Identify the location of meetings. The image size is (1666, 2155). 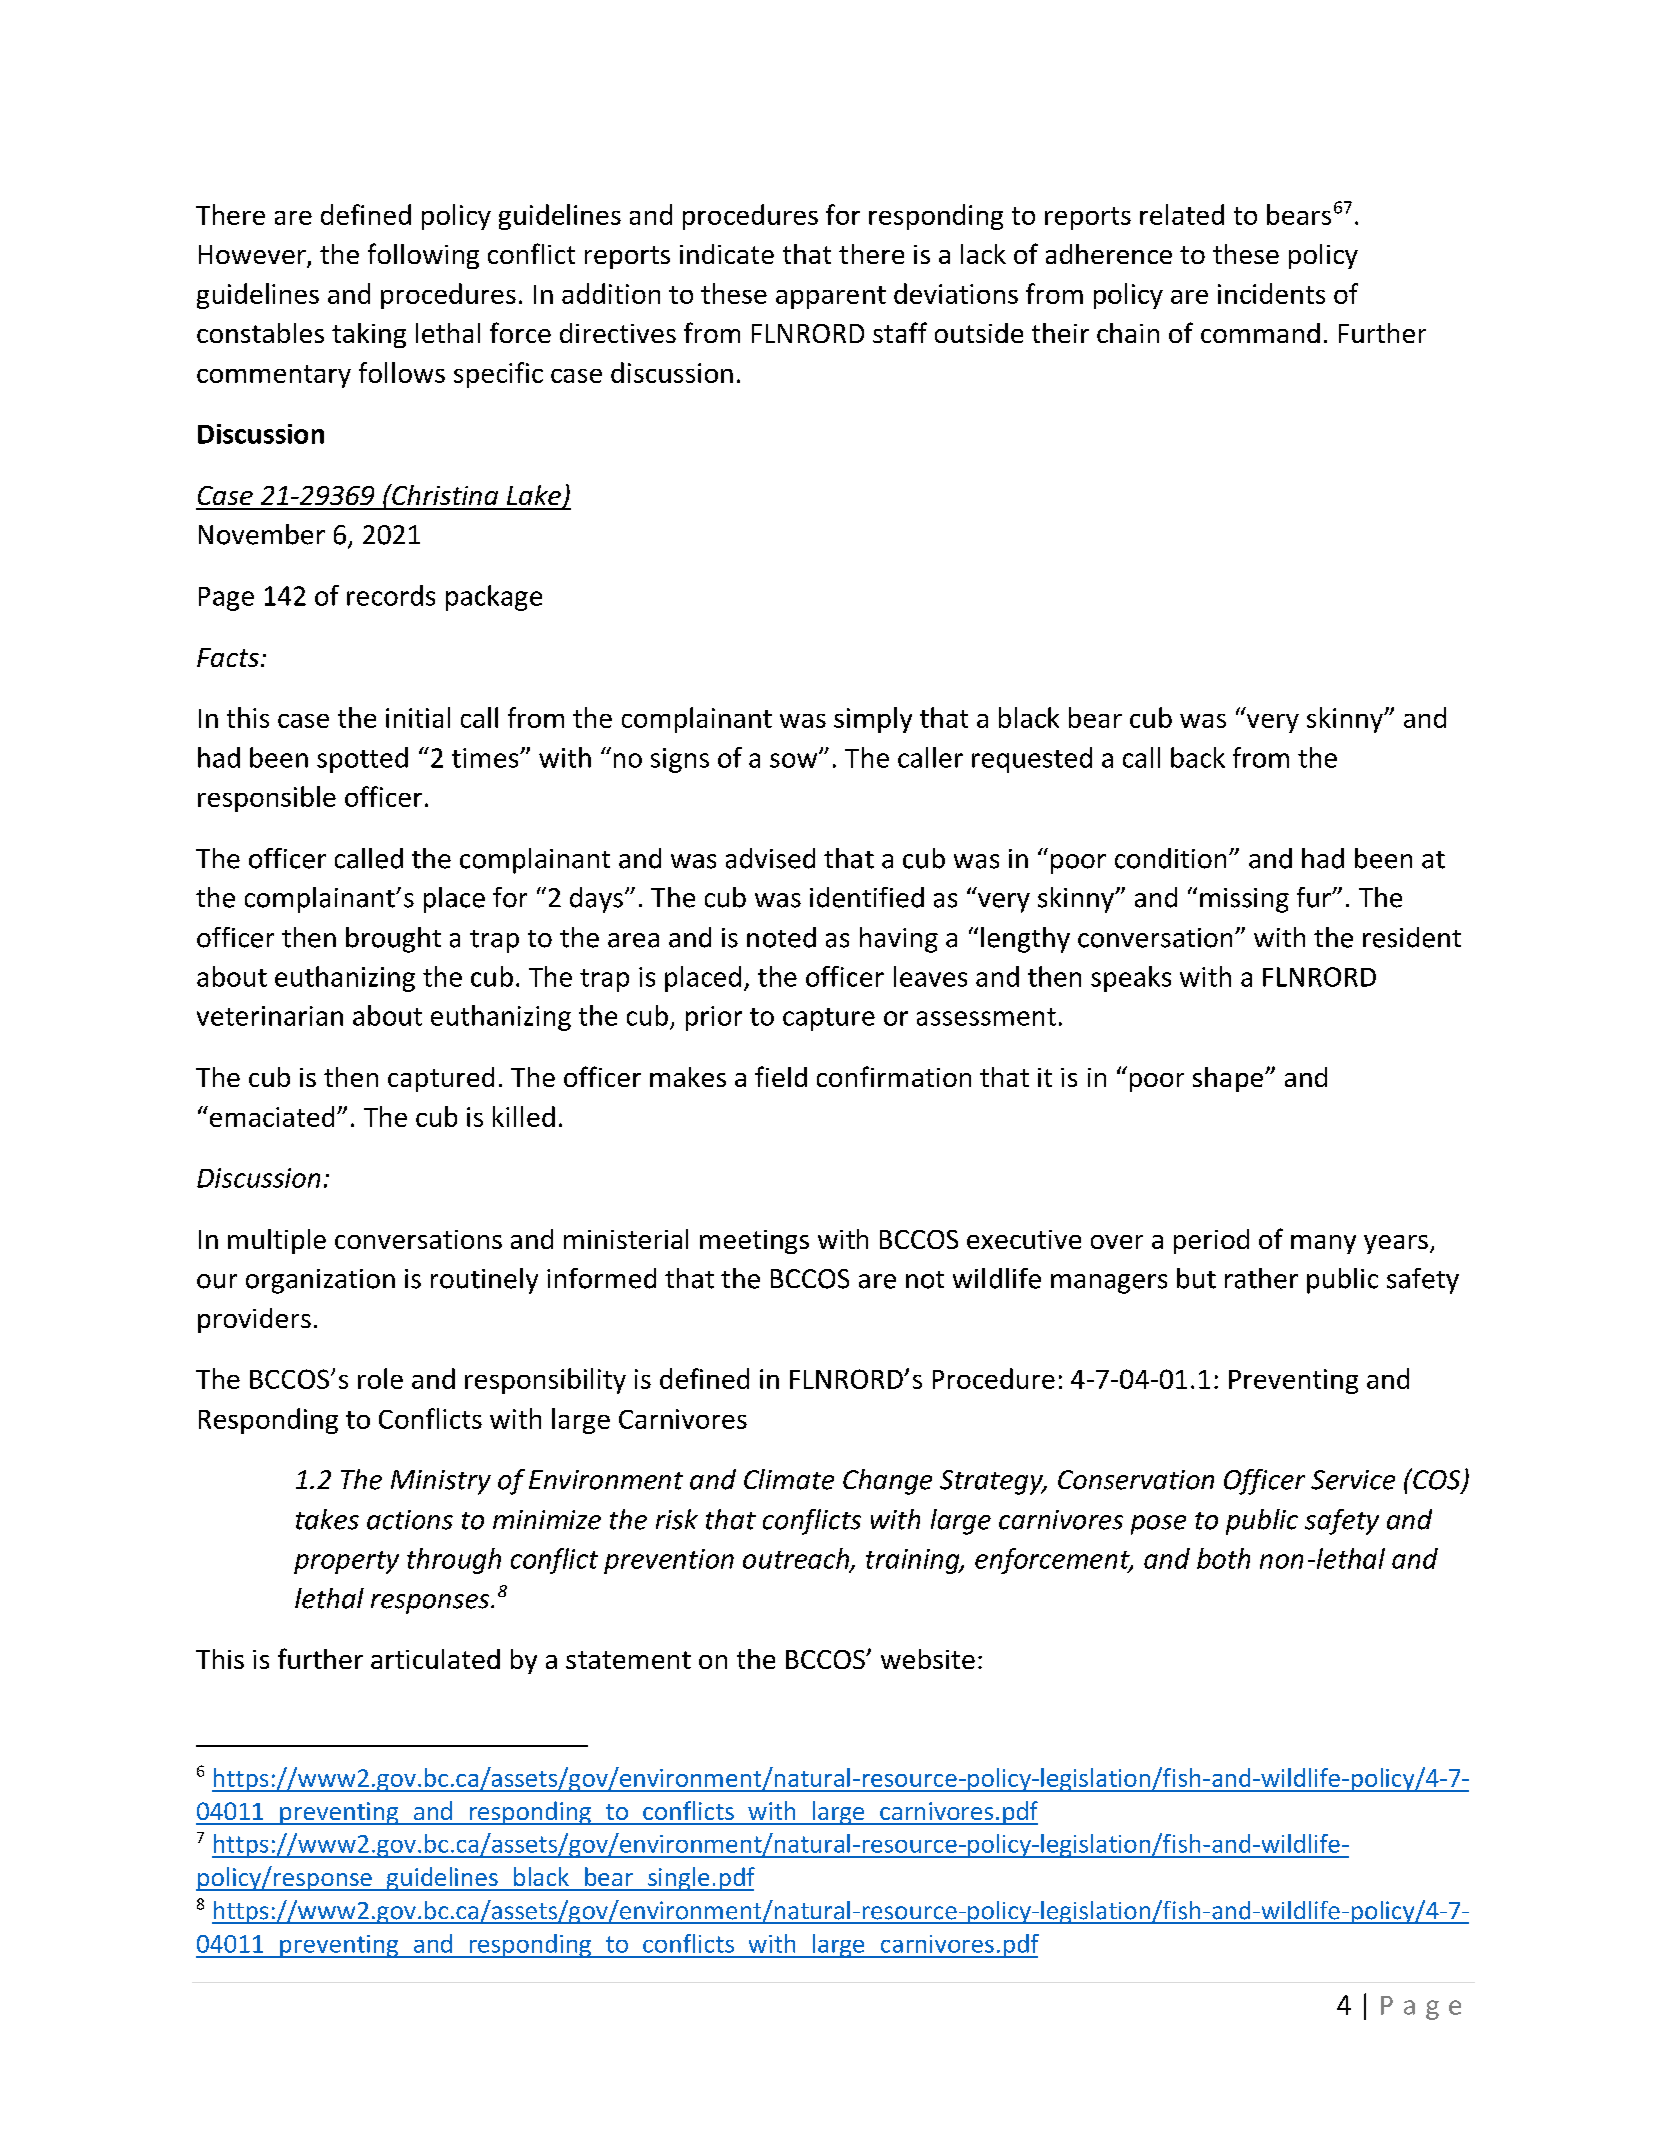
(754, 1242).
